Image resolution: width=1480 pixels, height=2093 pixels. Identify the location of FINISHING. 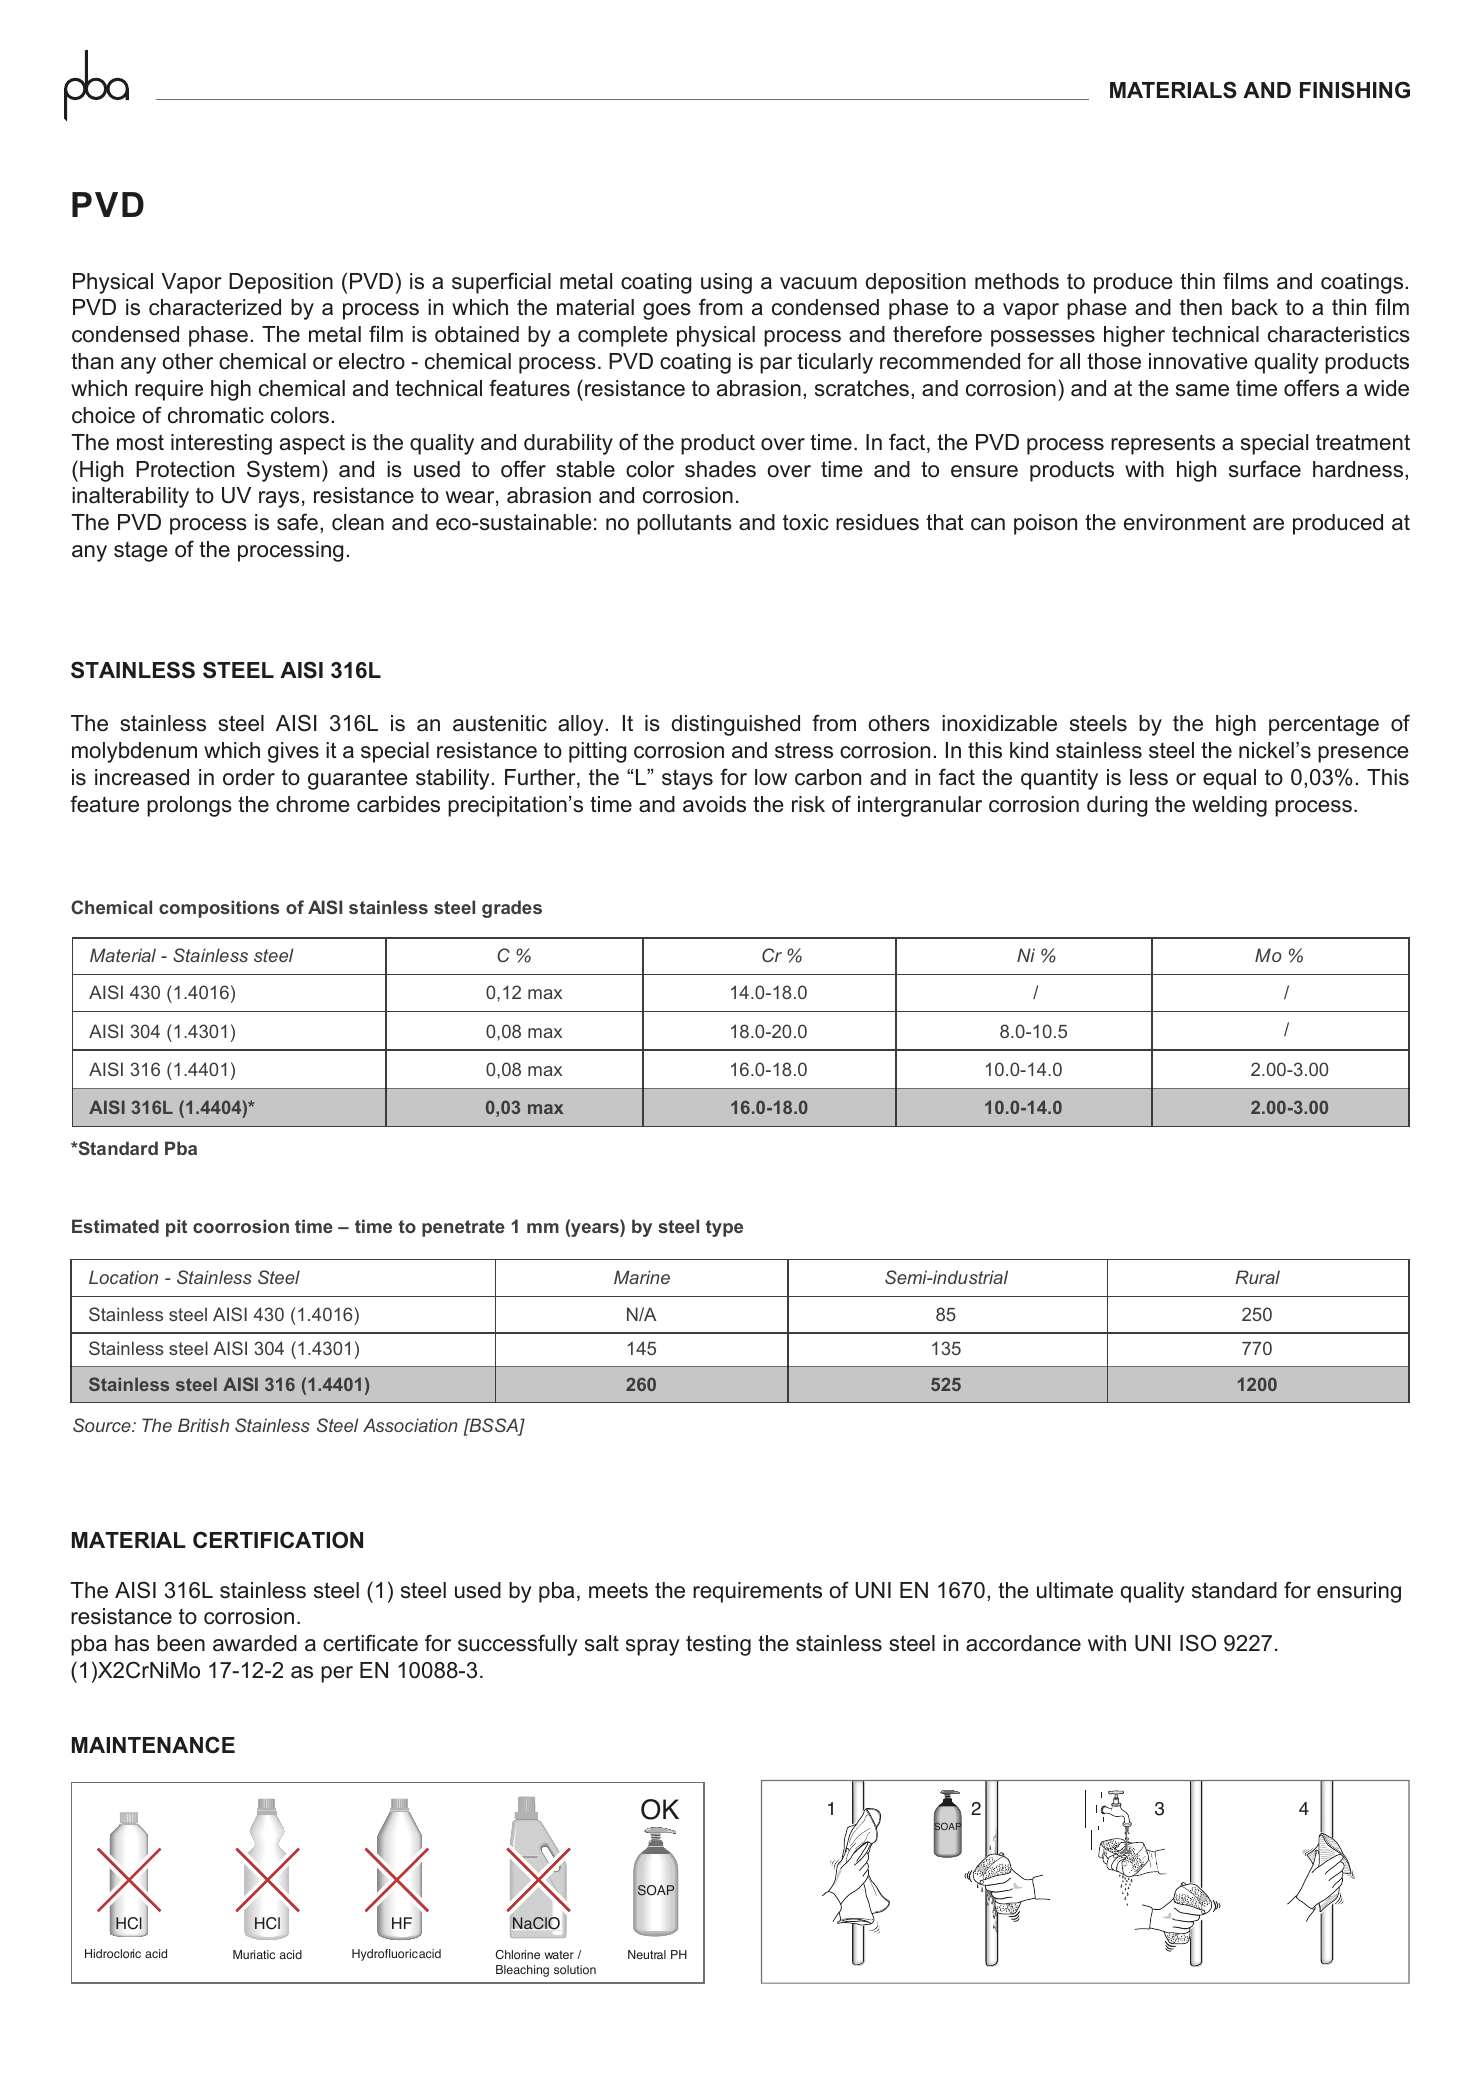
(1355, 90).
